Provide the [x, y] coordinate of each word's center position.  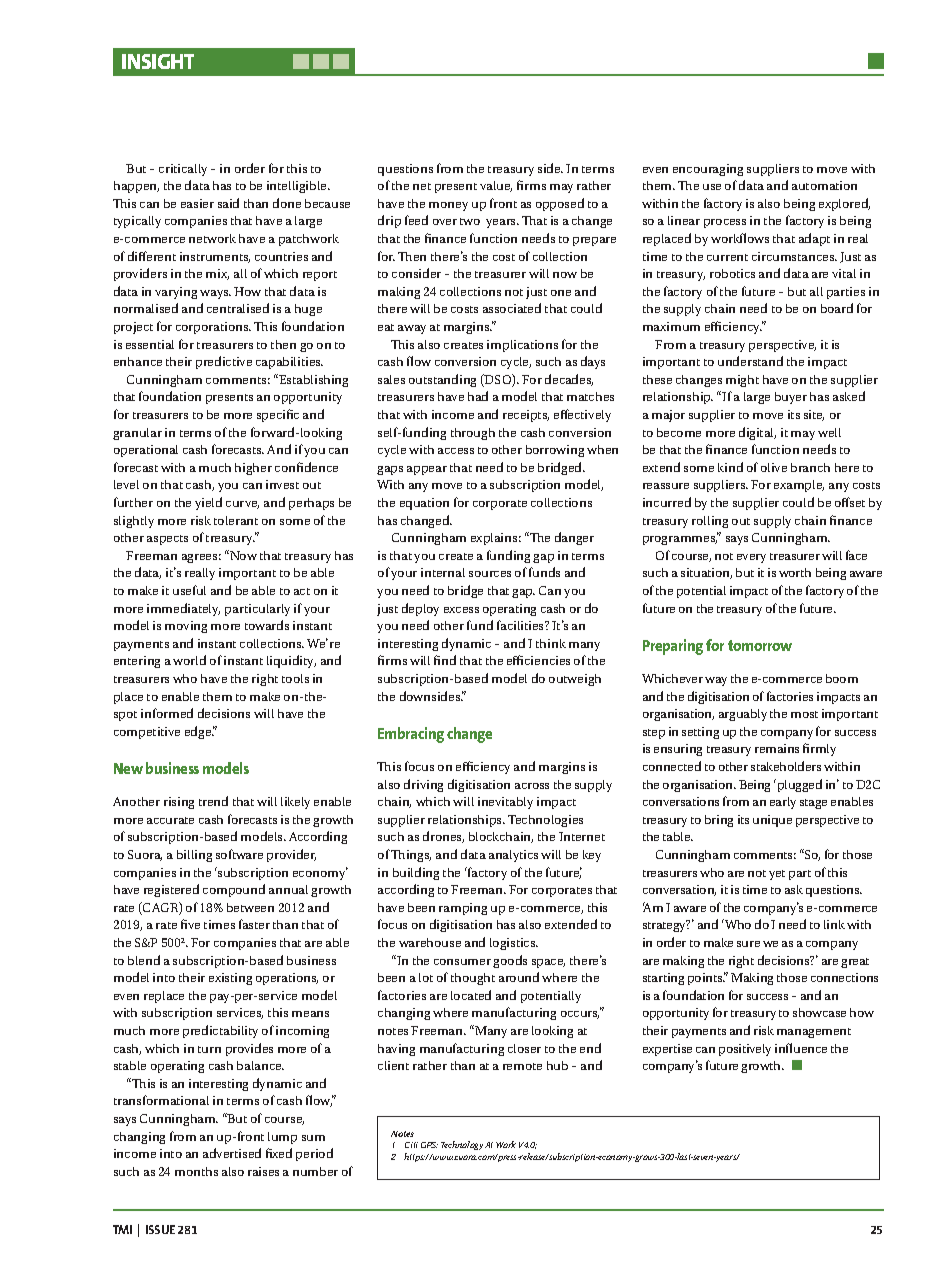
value [496, 186]
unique [772, 821]
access [456, 451]
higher [253, 469]
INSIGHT [158, 61]
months [196, 1171]
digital [757, 433]
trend [213, 801]
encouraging [708, 170]
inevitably [505, 803]
